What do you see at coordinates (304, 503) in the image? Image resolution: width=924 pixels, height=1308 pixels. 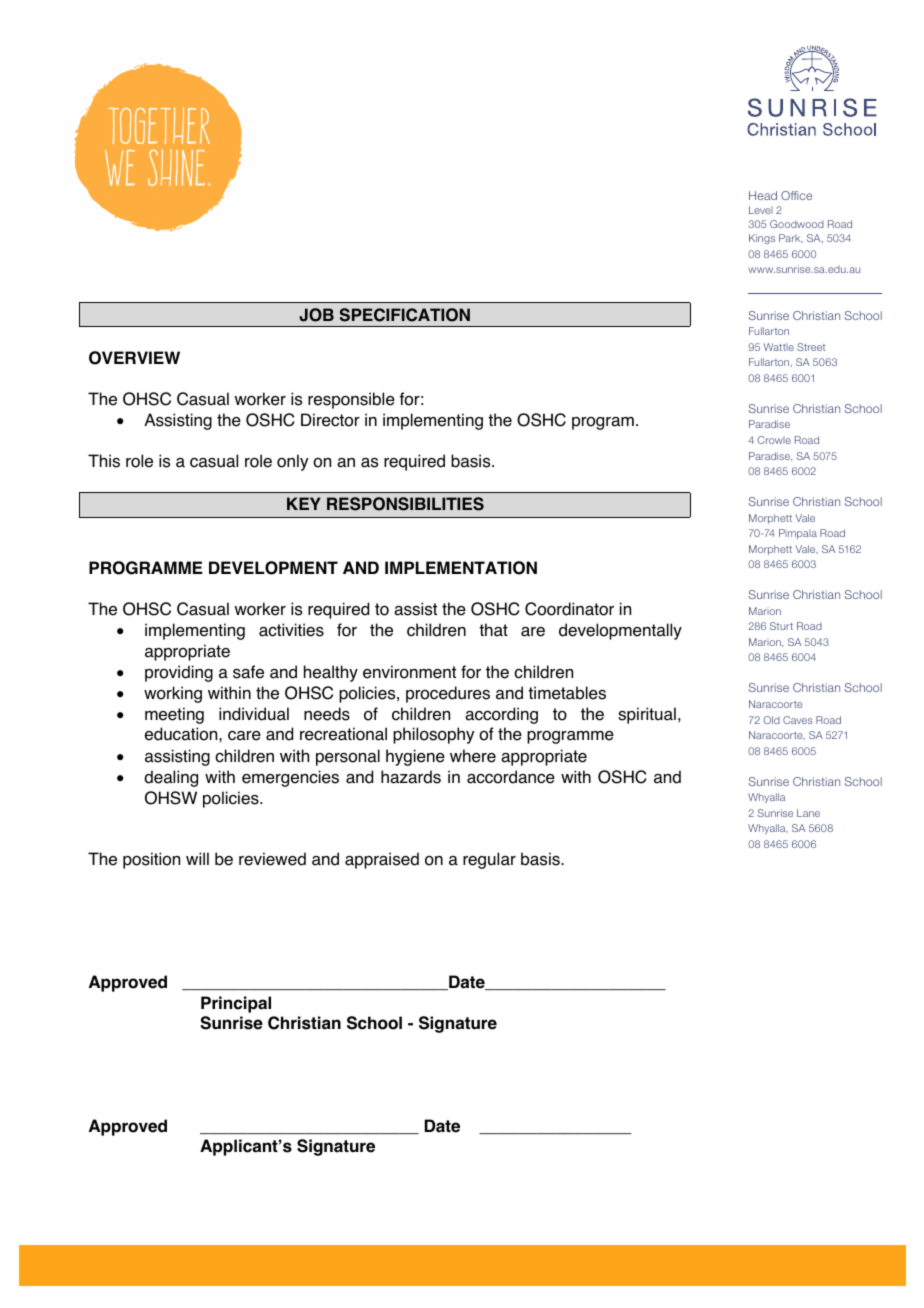 I see `KEY` at bounding box center [304, 503].
